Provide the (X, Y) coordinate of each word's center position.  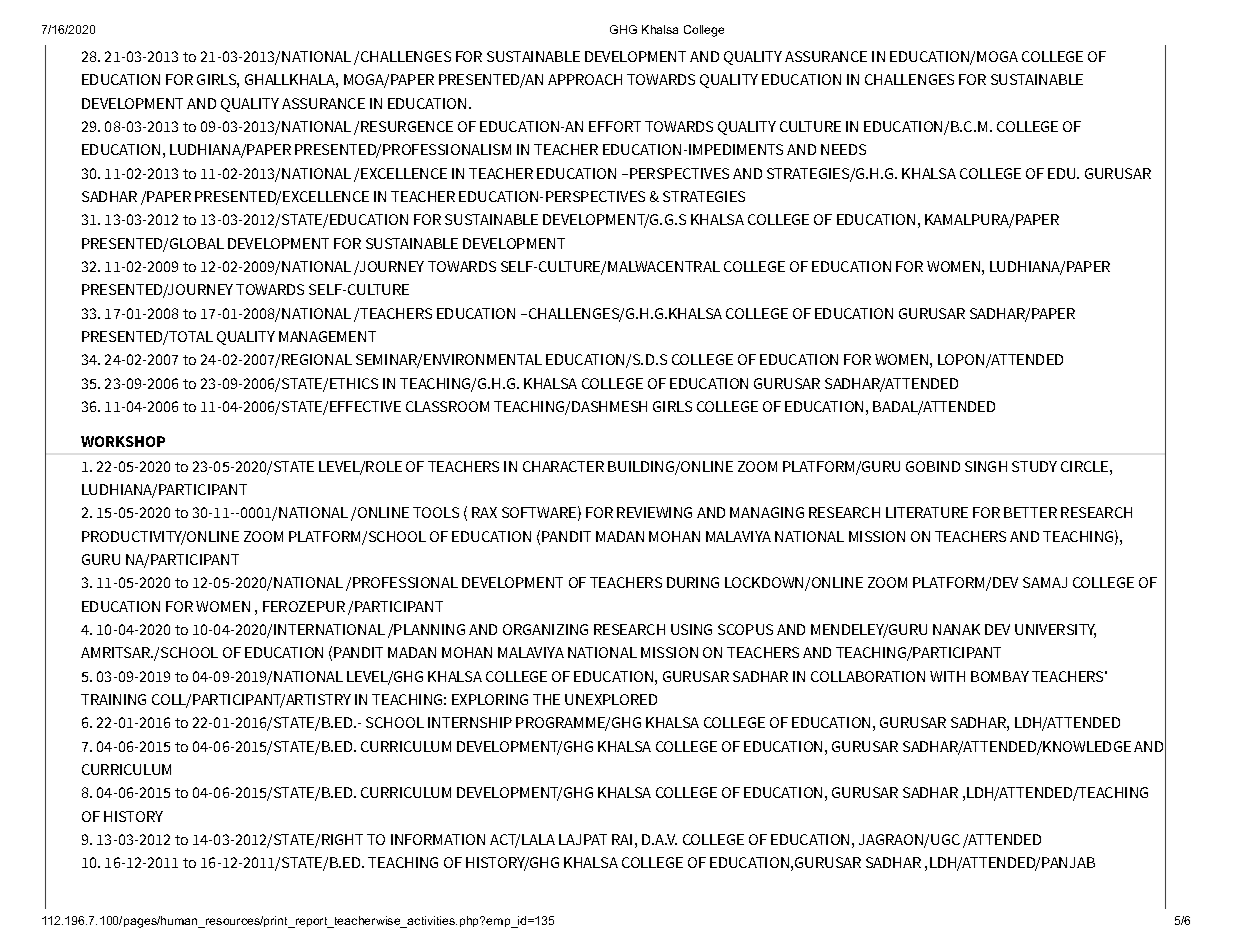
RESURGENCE (407, 126)
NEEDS (843, 149)
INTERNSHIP (470, 722)
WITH (947, 676)
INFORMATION (438, 839)
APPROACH (585, 79)
